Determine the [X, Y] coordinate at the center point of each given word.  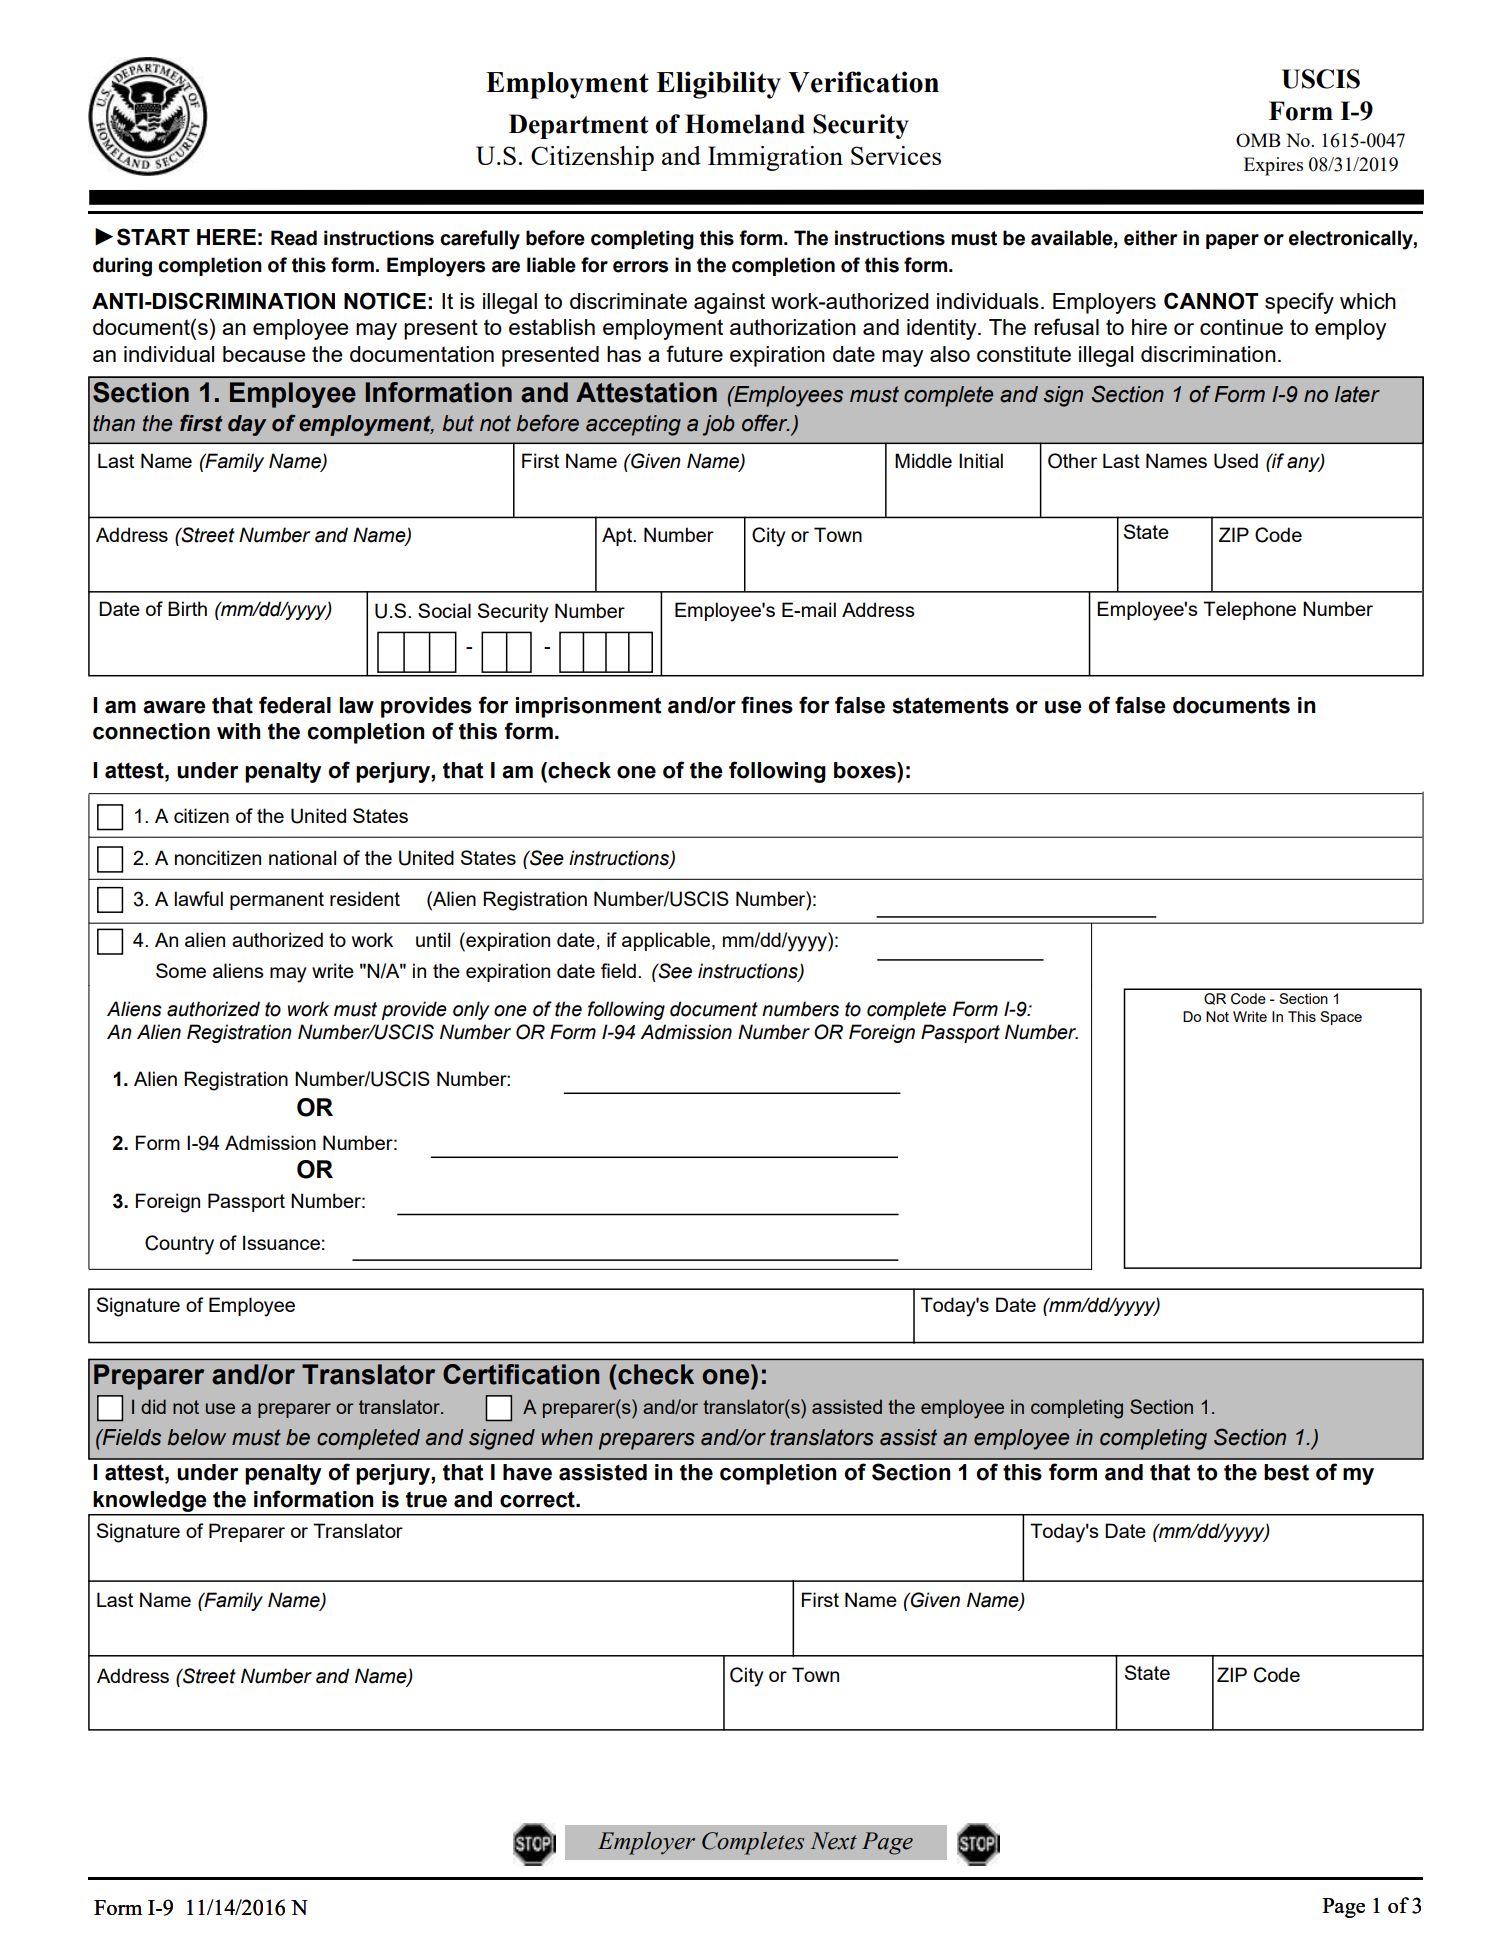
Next [833, 1841]
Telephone [1249, 610]
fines [767, 705]
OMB [1258, 140]
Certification [521, 1374]
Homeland [745, 124]
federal [295, 705]
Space [1341, 1018]
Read [294, 238]
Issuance [281, 1242]
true [426, 1499]
